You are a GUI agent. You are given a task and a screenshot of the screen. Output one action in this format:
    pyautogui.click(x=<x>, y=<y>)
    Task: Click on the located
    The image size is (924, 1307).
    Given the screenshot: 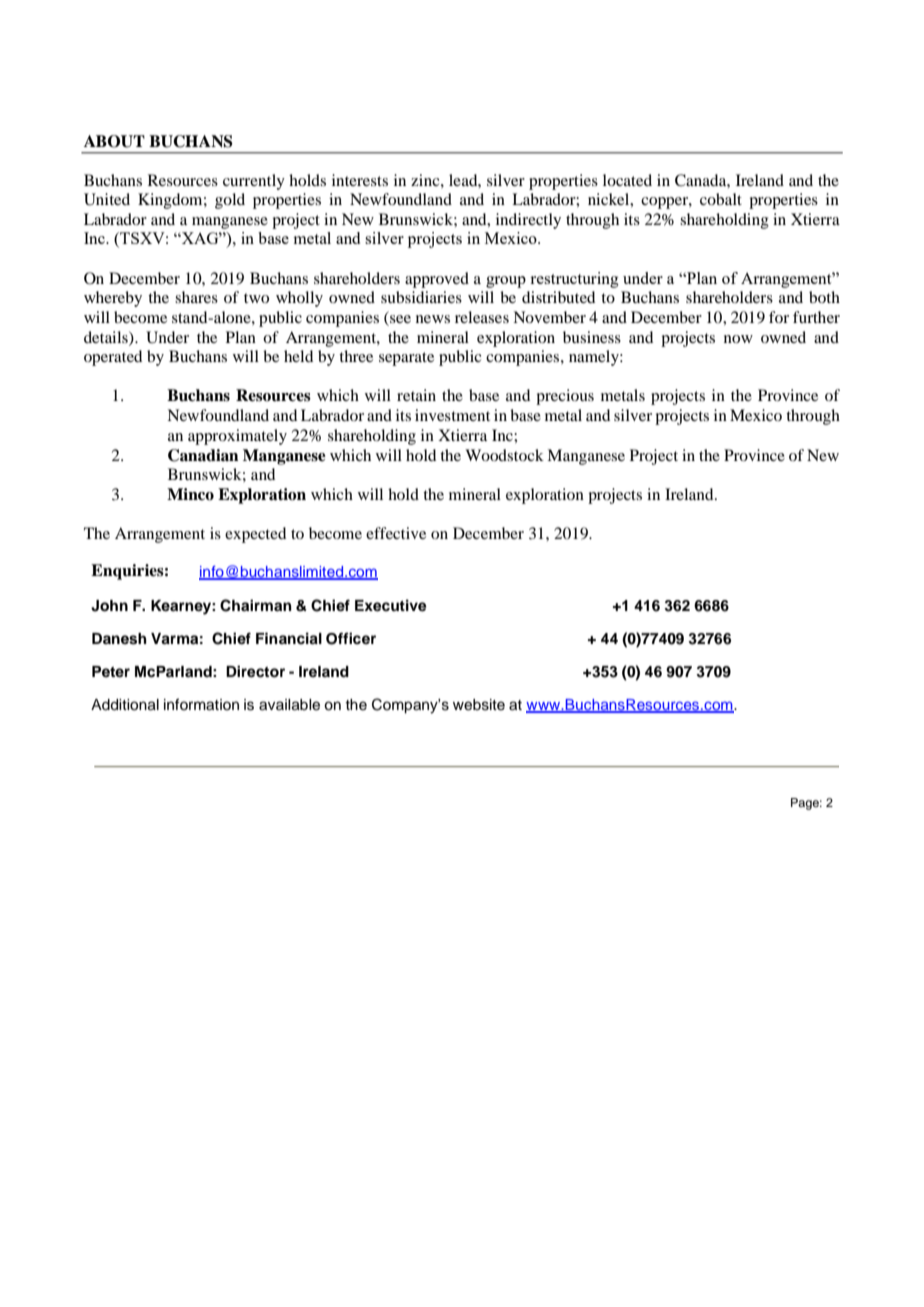 What is the action you would take?
    pyautogui.click(x=627, y=180)
